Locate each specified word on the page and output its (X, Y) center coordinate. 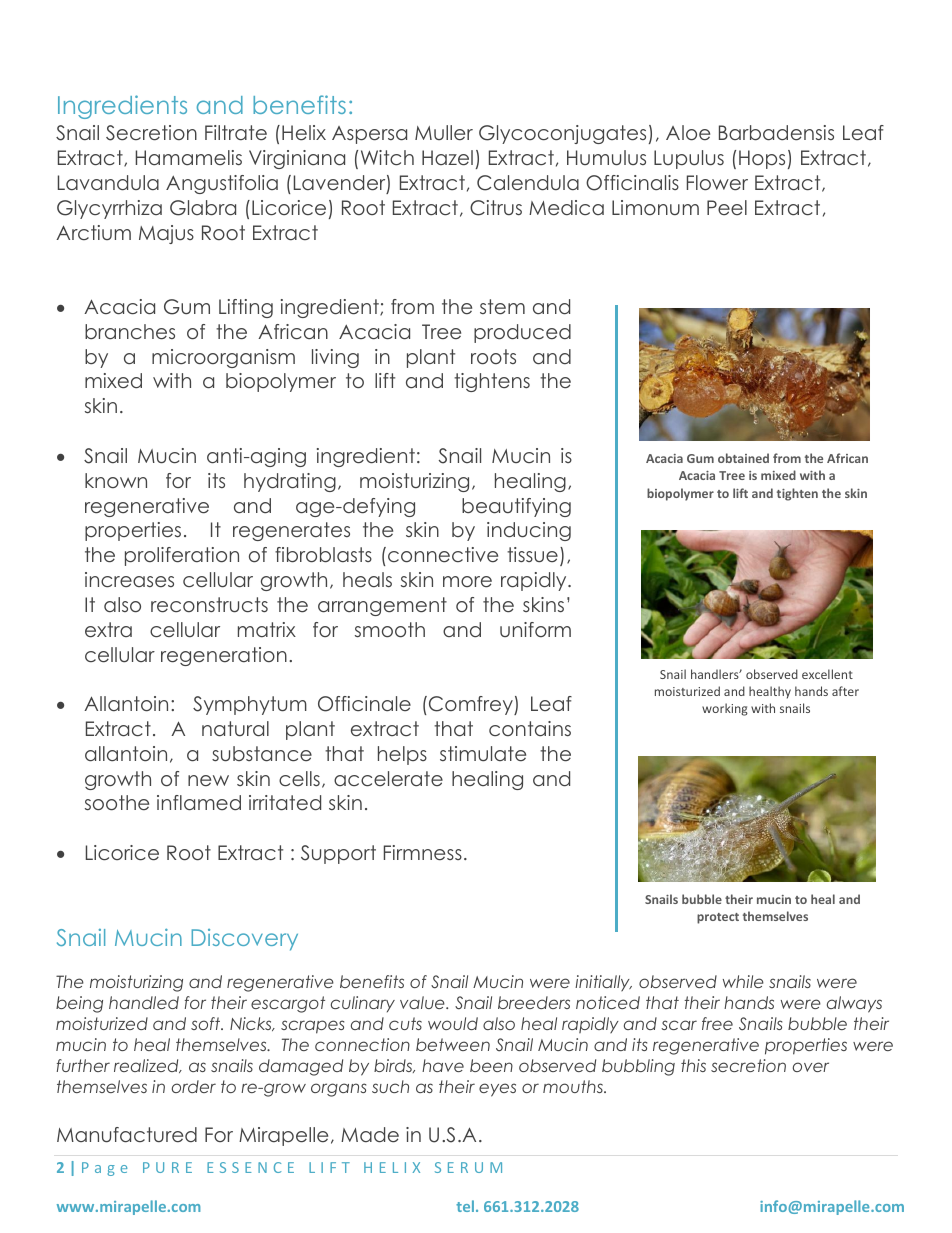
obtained (743, 458)
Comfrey (472, 705)
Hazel (447, 158)
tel (466, 1206)
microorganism (223, 358)
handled (144, 1002)
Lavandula (108, 183)
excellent (827, 674)
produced (522, 333)
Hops (762, 159)
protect (718, 918)
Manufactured (127, 1135)
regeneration (224, 656)
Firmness (423, 852)
